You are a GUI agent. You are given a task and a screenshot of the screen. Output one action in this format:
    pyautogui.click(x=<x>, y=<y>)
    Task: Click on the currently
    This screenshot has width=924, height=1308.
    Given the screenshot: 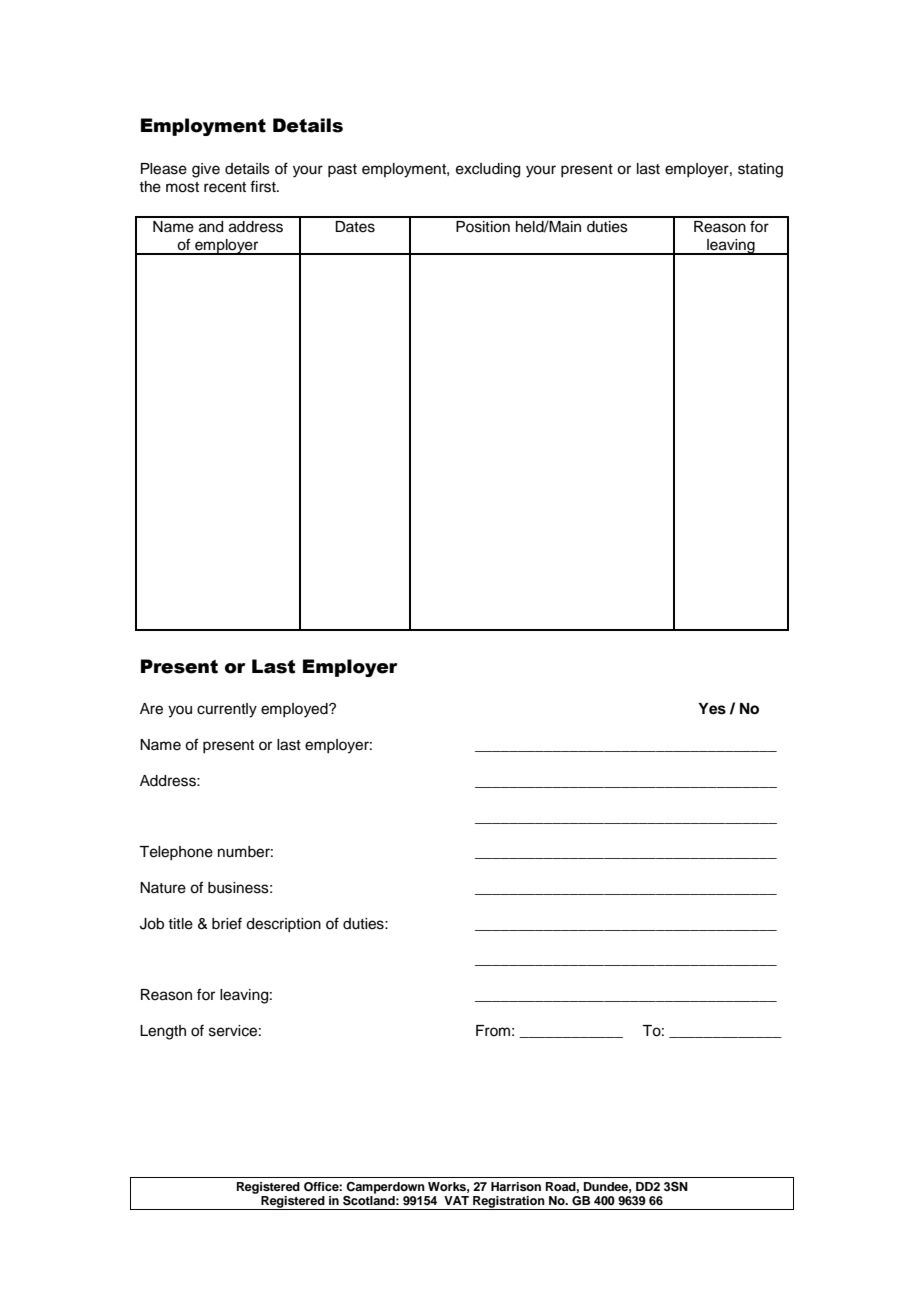 What is the action you would take?
    pyautogui.click(x=227, y=710)
